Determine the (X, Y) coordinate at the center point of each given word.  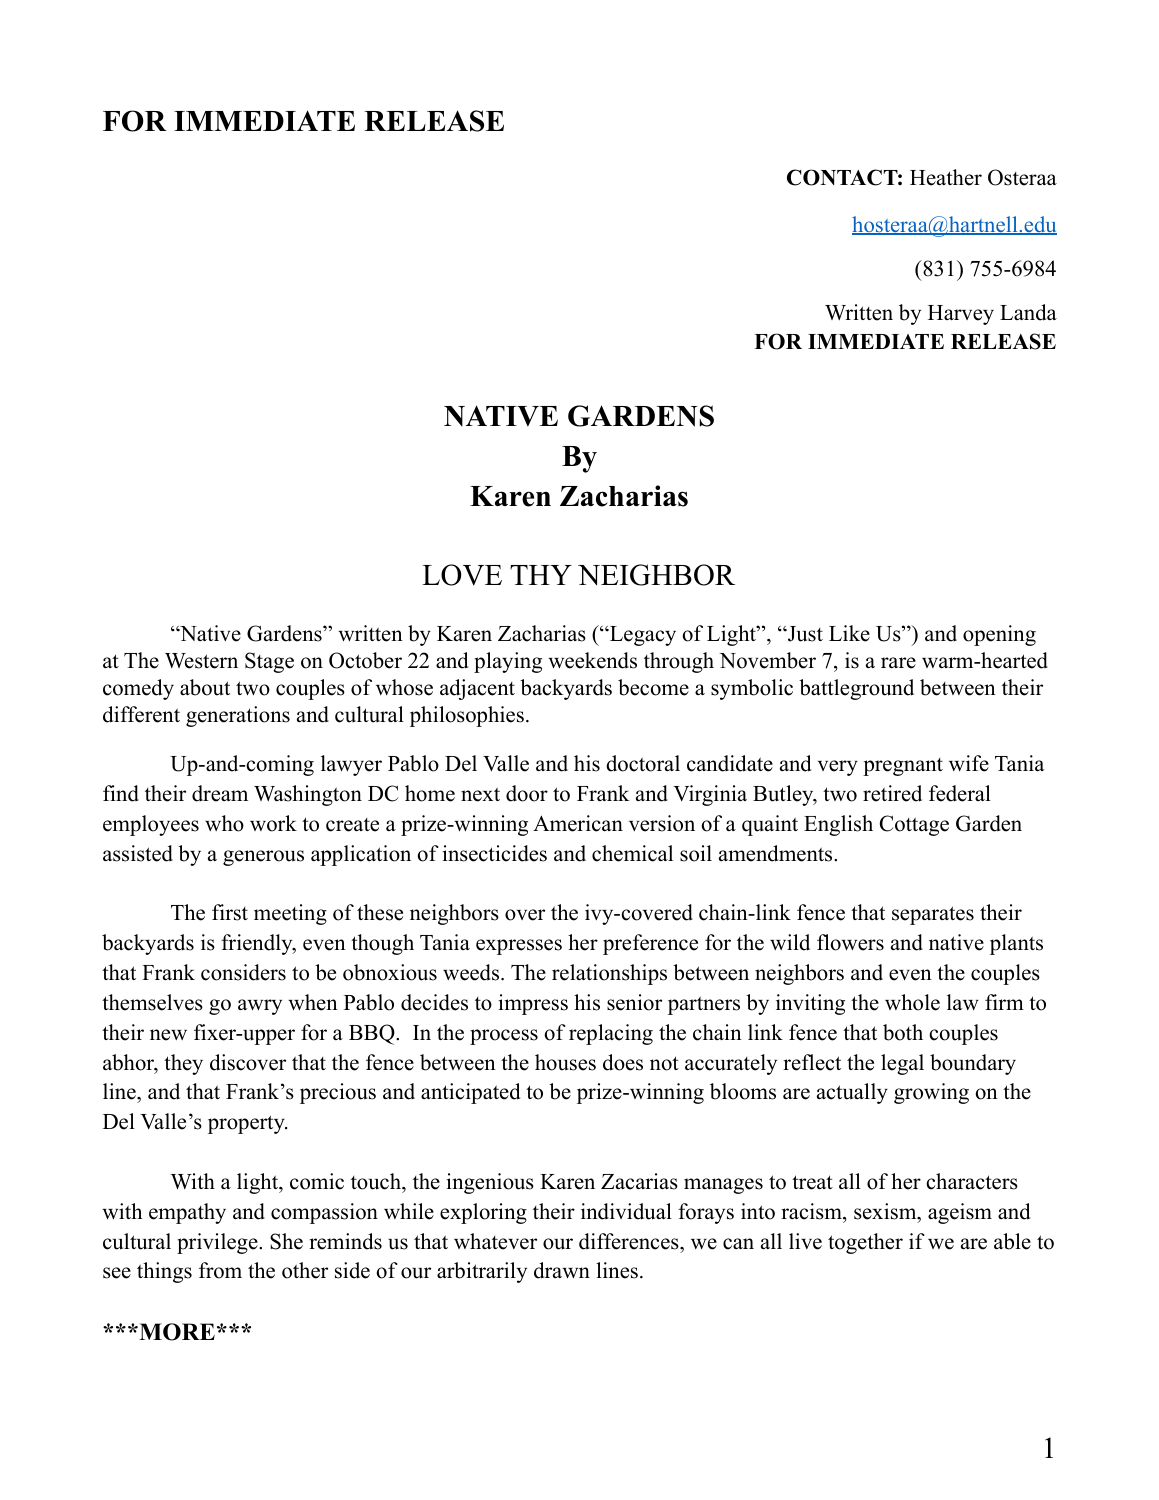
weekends (592, 660)
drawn (562, 1270)
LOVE (462, 575)
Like (849, 633)
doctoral (643, 763)
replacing (611, 1034)
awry (260, 1007)
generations (238, 716)
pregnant (903, 767)
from (220, 1270)
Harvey (961, 315)
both (903, 1032)
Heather (946, 177)
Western (201, 661)
